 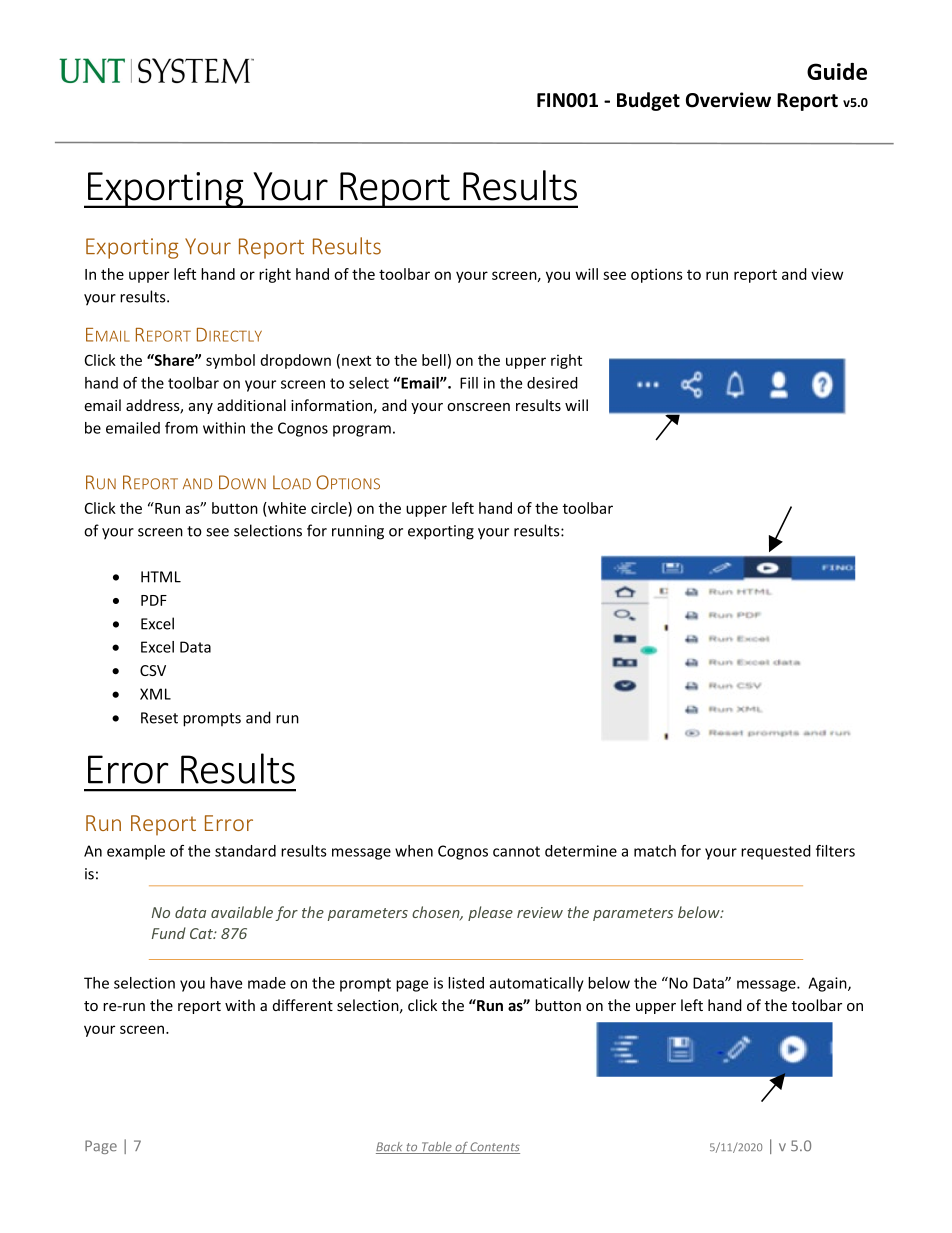 I want to click on Budget, so click(x=648, y=101).
